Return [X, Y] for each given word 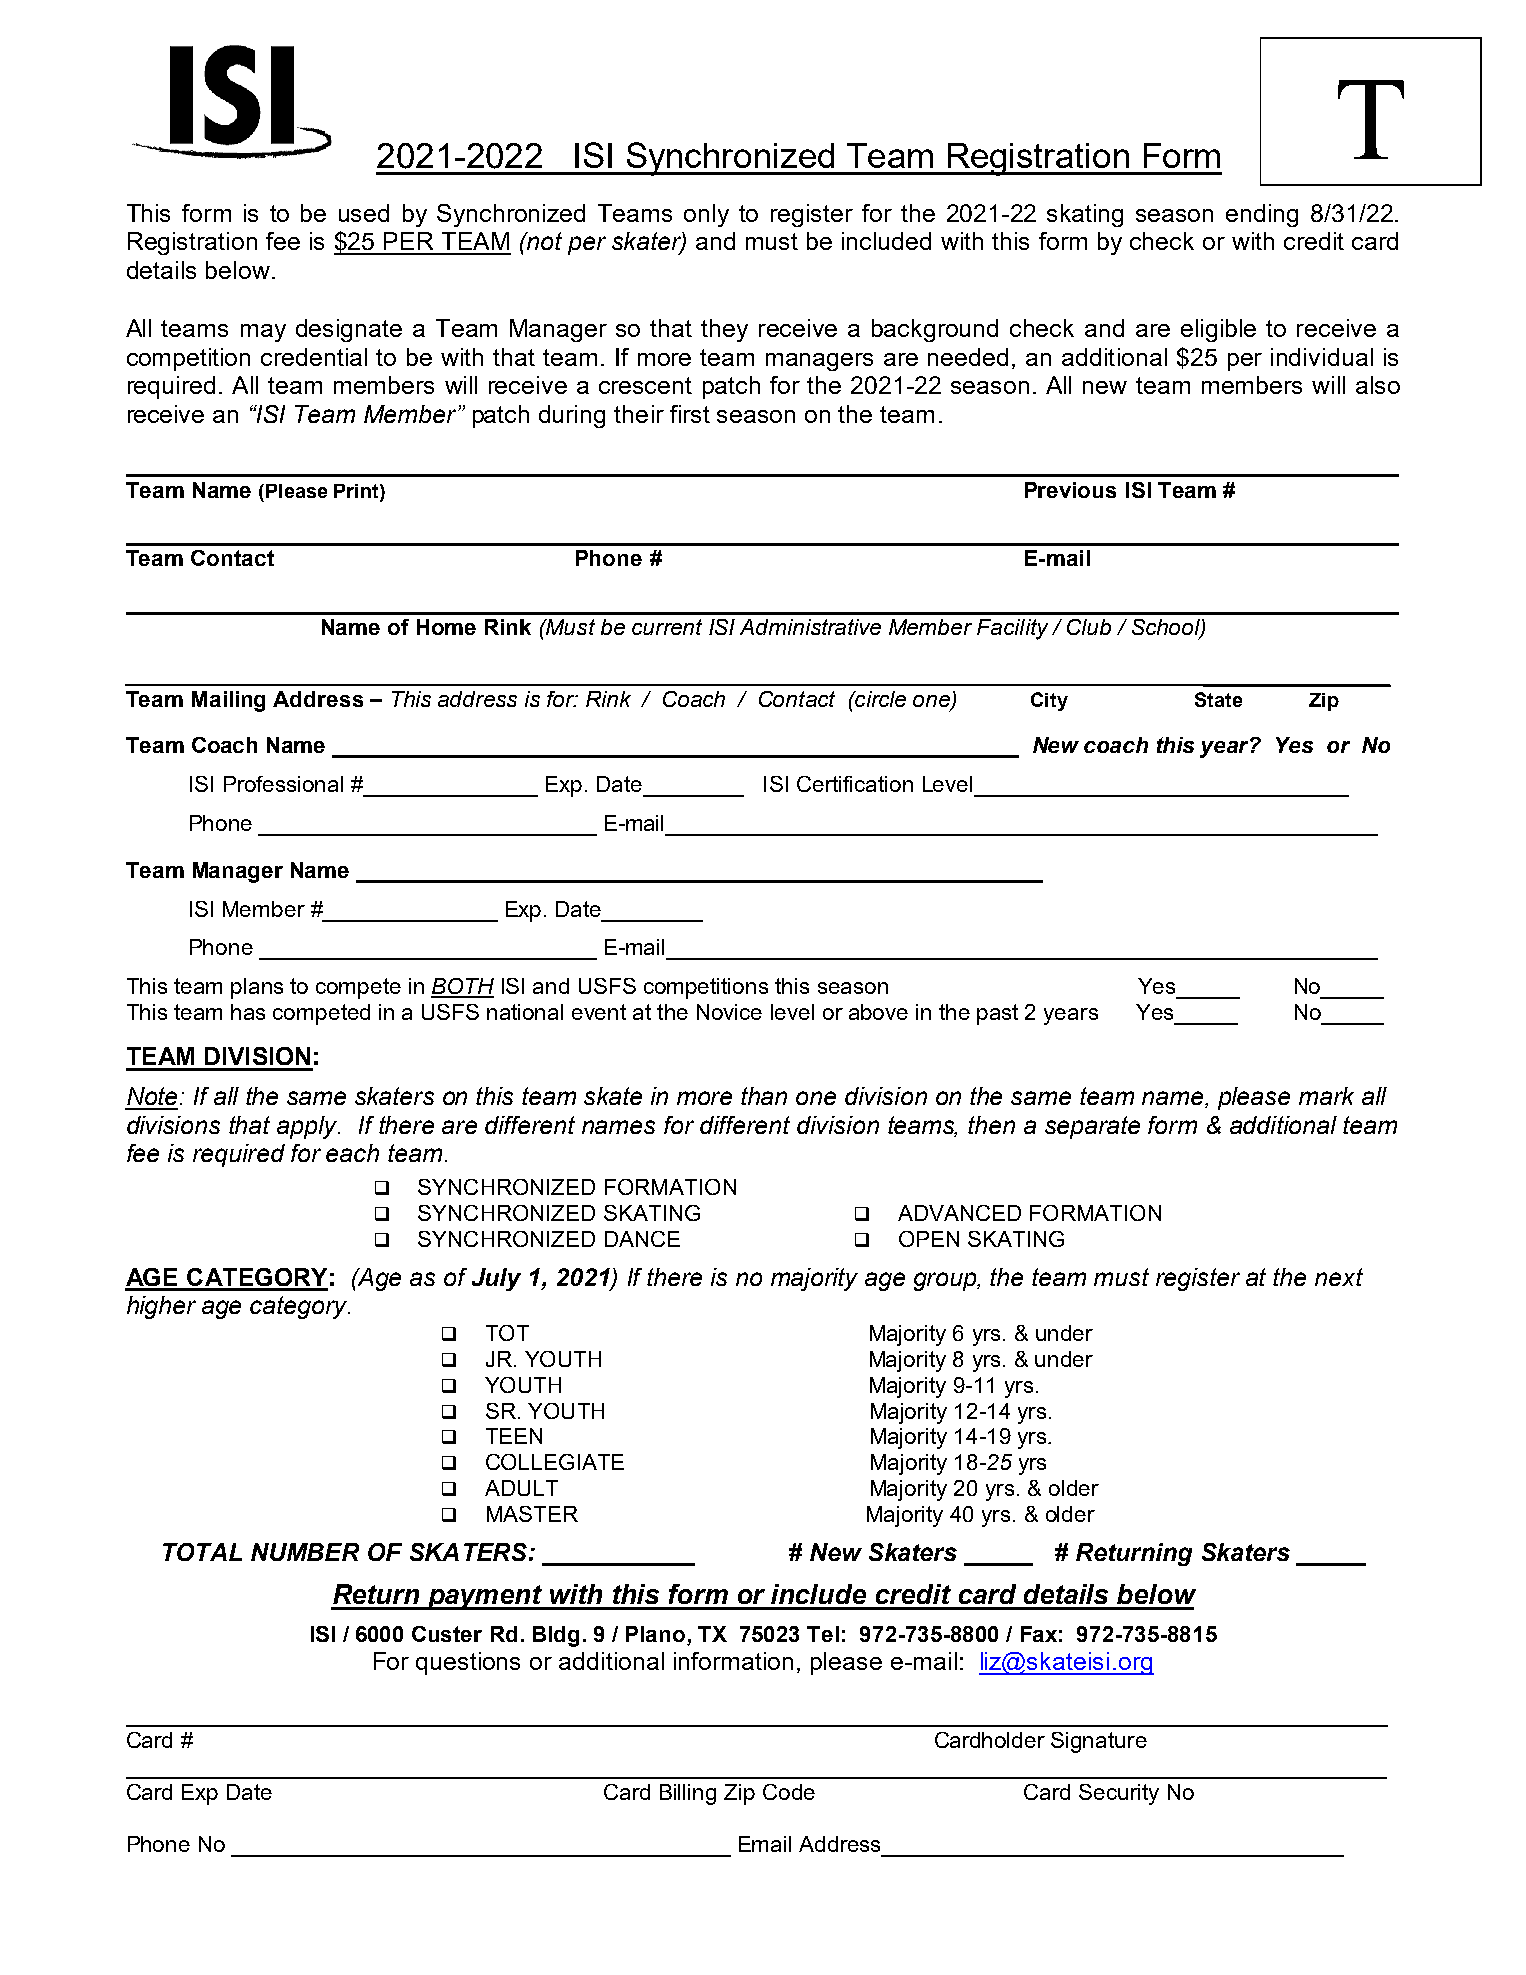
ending [1262, 215]
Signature [1099, 1742]
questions [468, 1663]
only [706, 215]
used [364, 213]
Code [789, 1792]
